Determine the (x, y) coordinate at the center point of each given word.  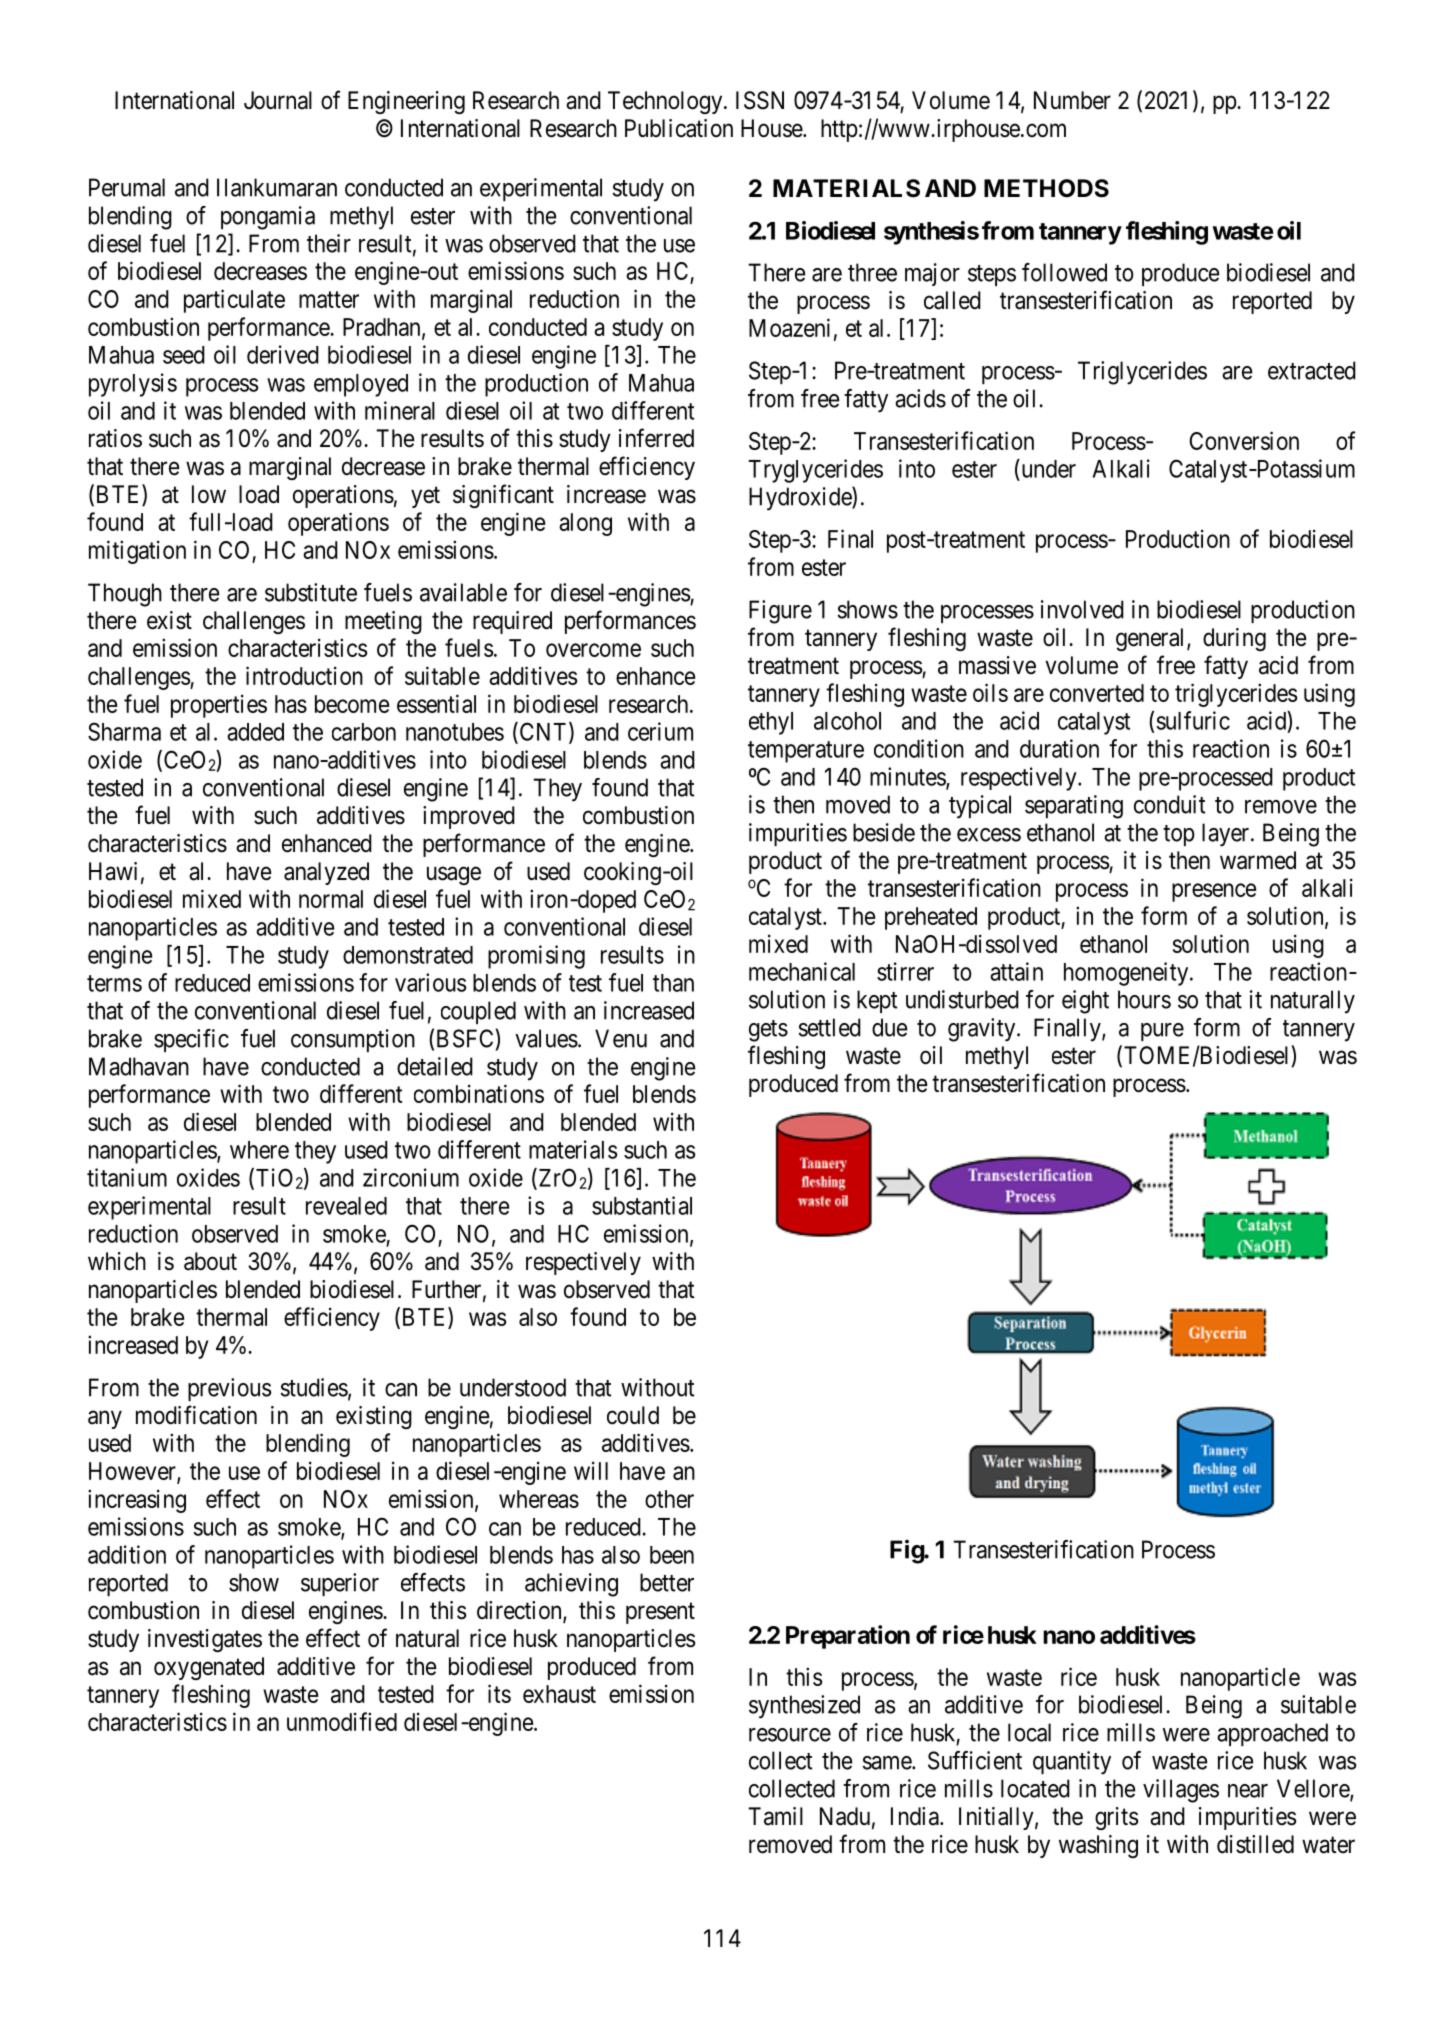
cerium (660, 731)
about (210, 1261)
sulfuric (1193, 720)
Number (1072, 100)
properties (219, 706)
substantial (642, 1205)
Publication (679, 128)
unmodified (342, 1721)
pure (1162, 1032)
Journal (278, 100)
